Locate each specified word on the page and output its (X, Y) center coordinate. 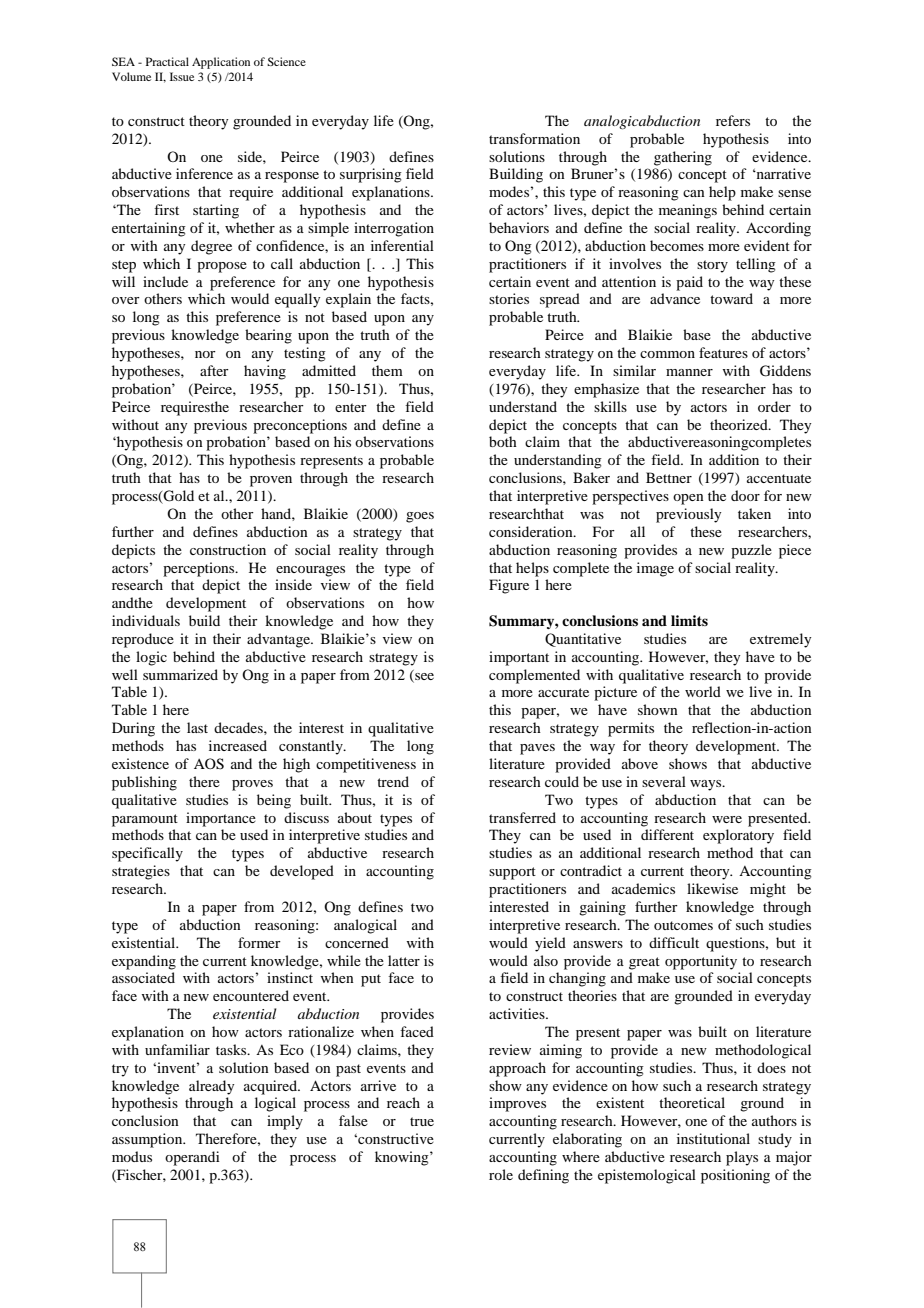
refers (733, 120)
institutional (713, 1138)
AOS (209, 764)
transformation (534, 138)
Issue (182, 76)
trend (393, 781)
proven (271, 481)
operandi (192, 1158)
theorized (740, 424)
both (503, 441)
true (422, 1121)
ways (707, 785)
